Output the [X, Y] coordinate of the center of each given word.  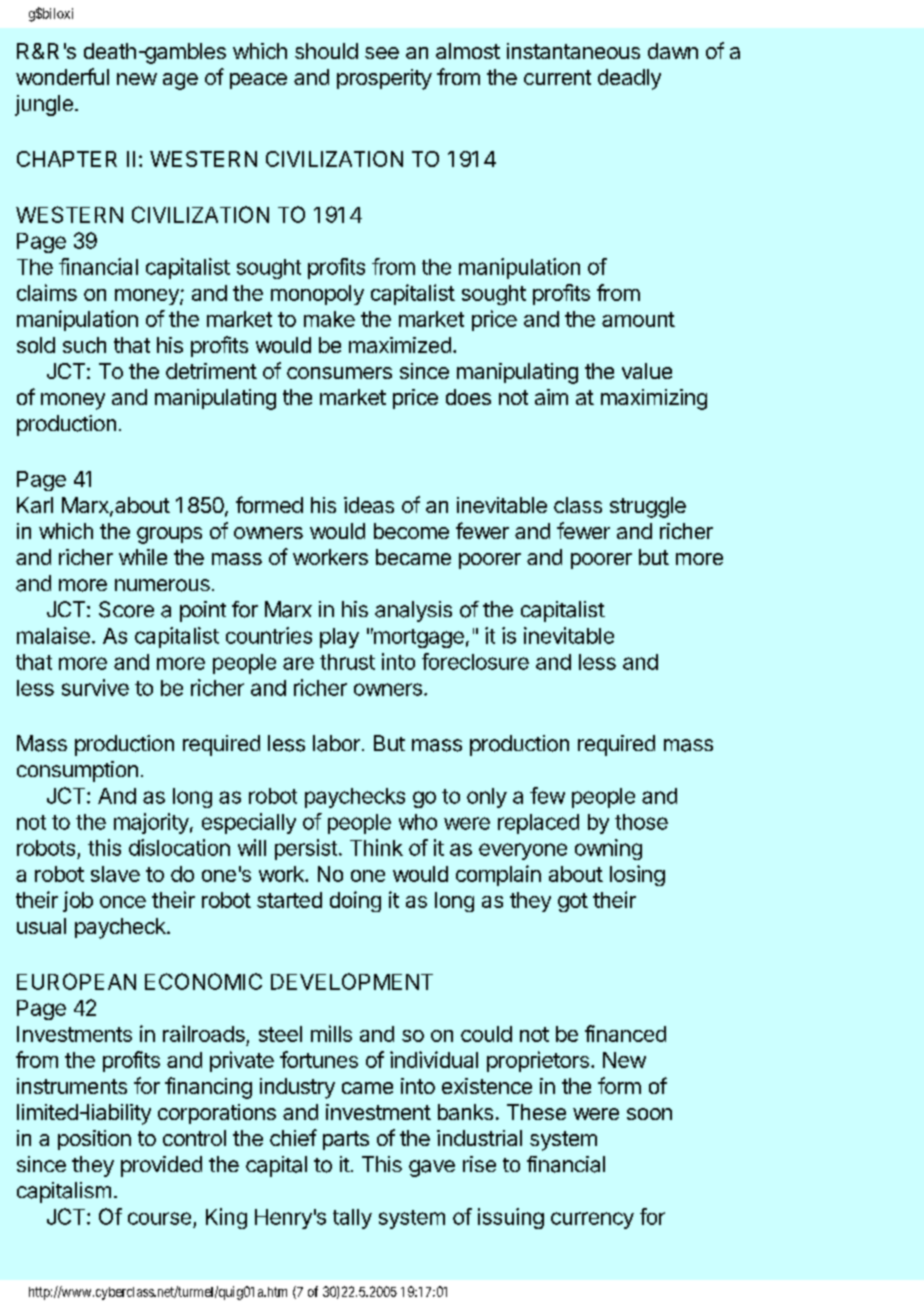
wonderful [62, 76]
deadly [629, 79]
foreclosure [475, 661]
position [94, 1140]
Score [126, 609]
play [339, 638]
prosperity [384, 79]
